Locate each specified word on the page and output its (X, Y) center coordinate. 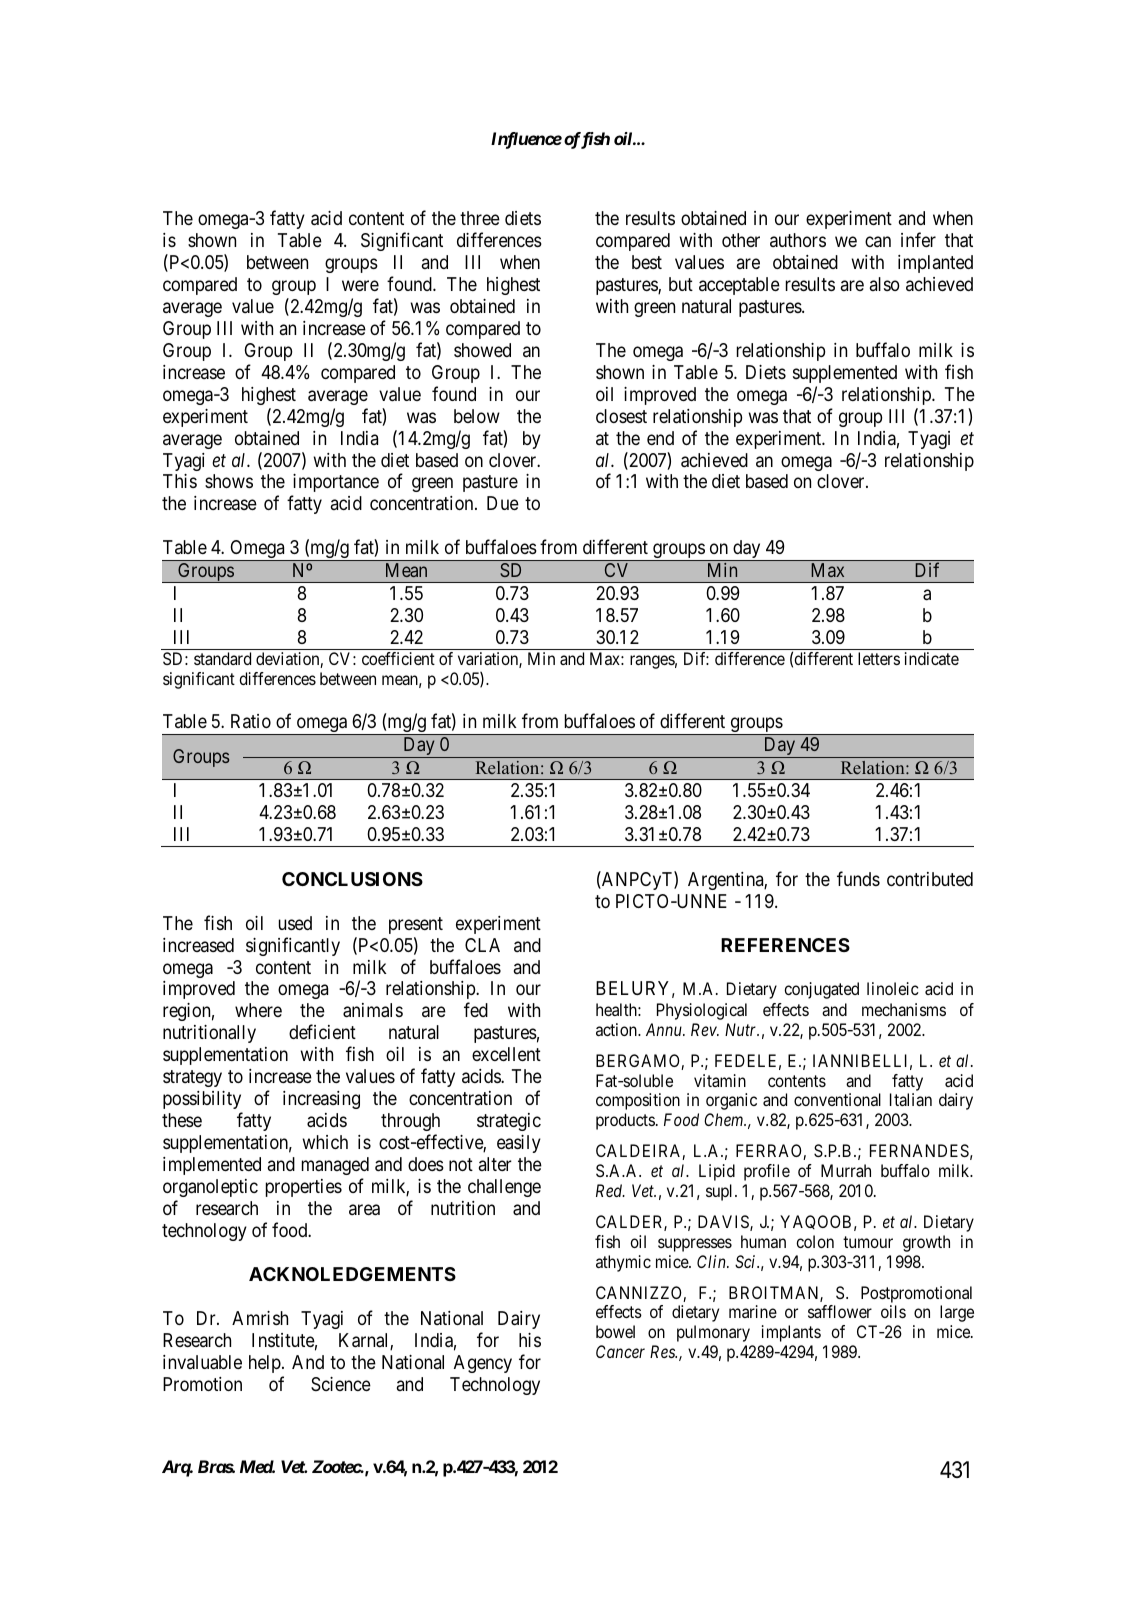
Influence (526, 140)
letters (879, 658)
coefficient (398, 658)
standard (222, 658)
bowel (615, 1331)
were (360, 285)
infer (918, 239)
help (265, 1364)
